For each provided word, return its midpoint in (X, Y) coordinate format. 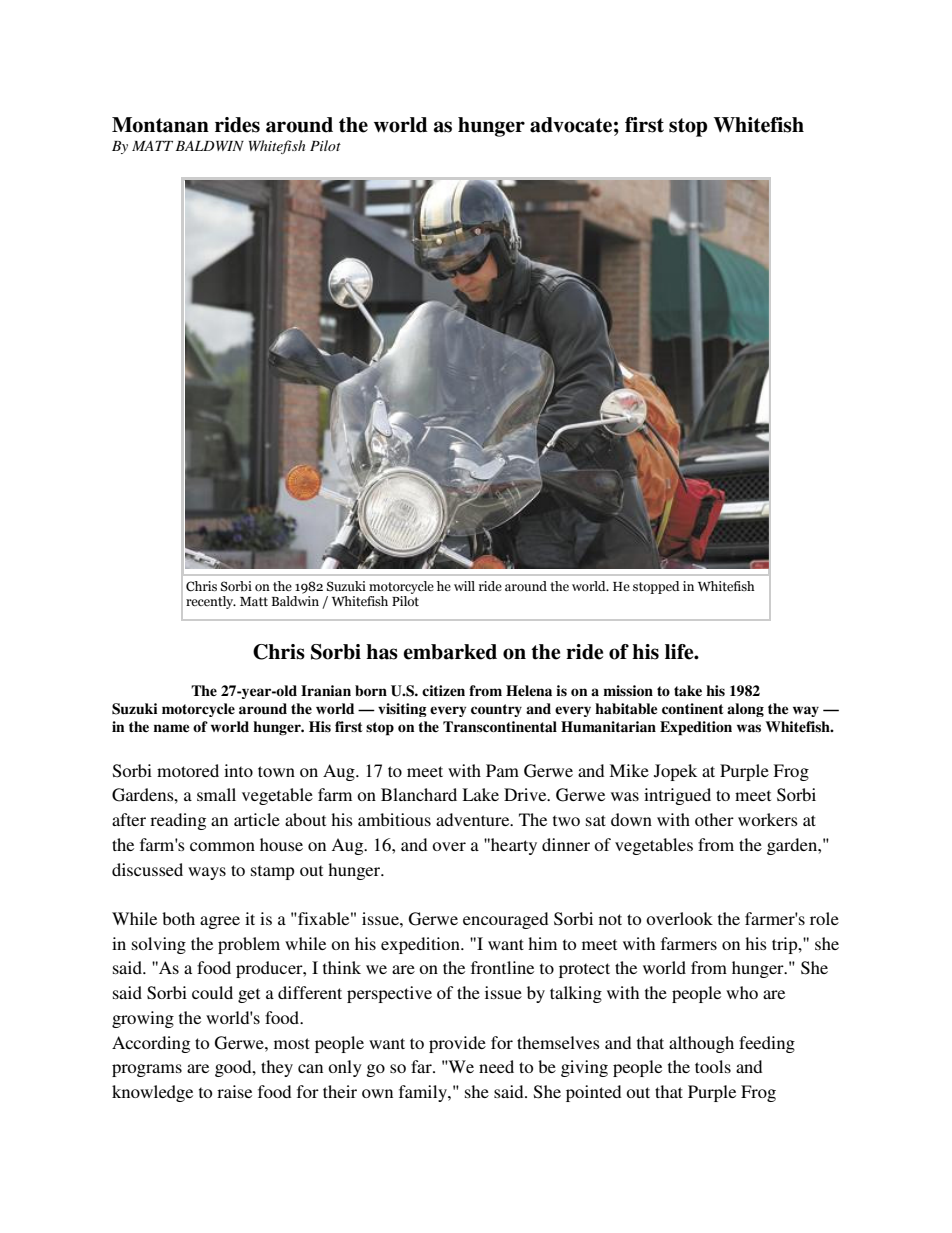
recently (211, 602)
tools (713, 1066)
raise (234, 1091)
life (680, 652)
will (464, 586)
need (496, 1066)
